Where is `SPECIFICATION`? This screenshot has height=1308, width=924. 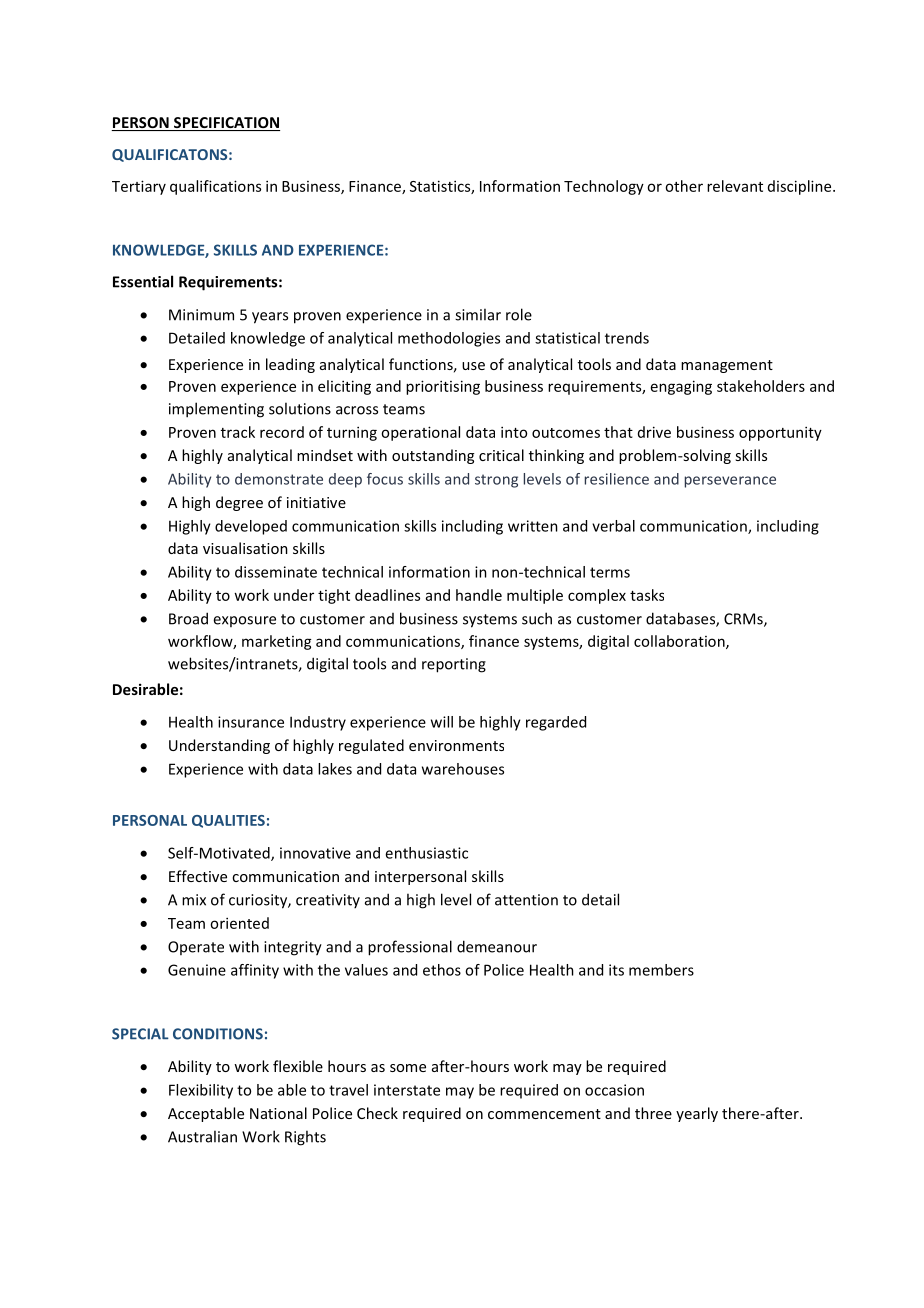
SPECIFICATION is located at coordinates (226, 124).
